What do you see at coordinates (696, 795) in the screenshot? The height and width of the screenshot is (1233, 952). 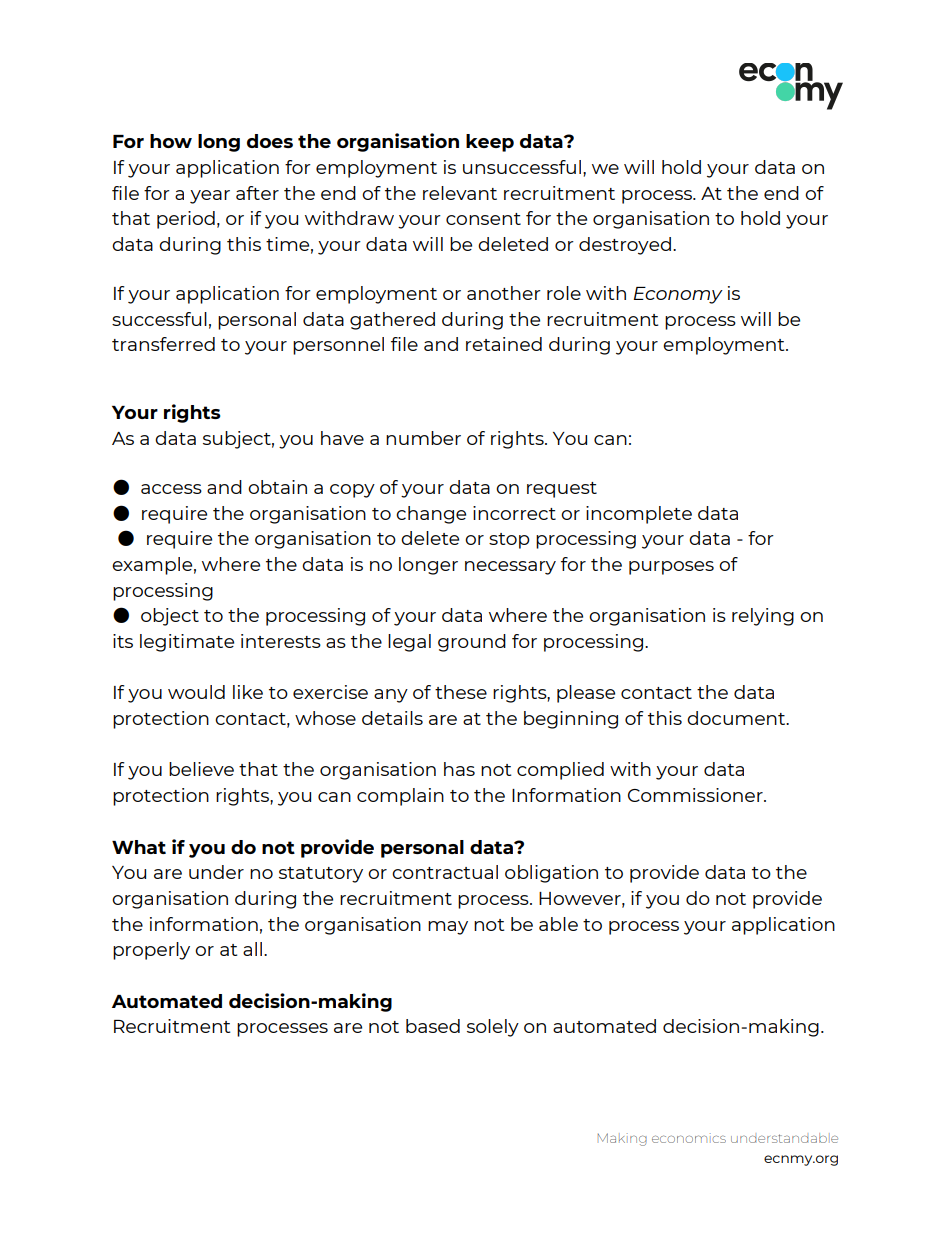 I see `Commissioner` at bounding box center [696, 795].
